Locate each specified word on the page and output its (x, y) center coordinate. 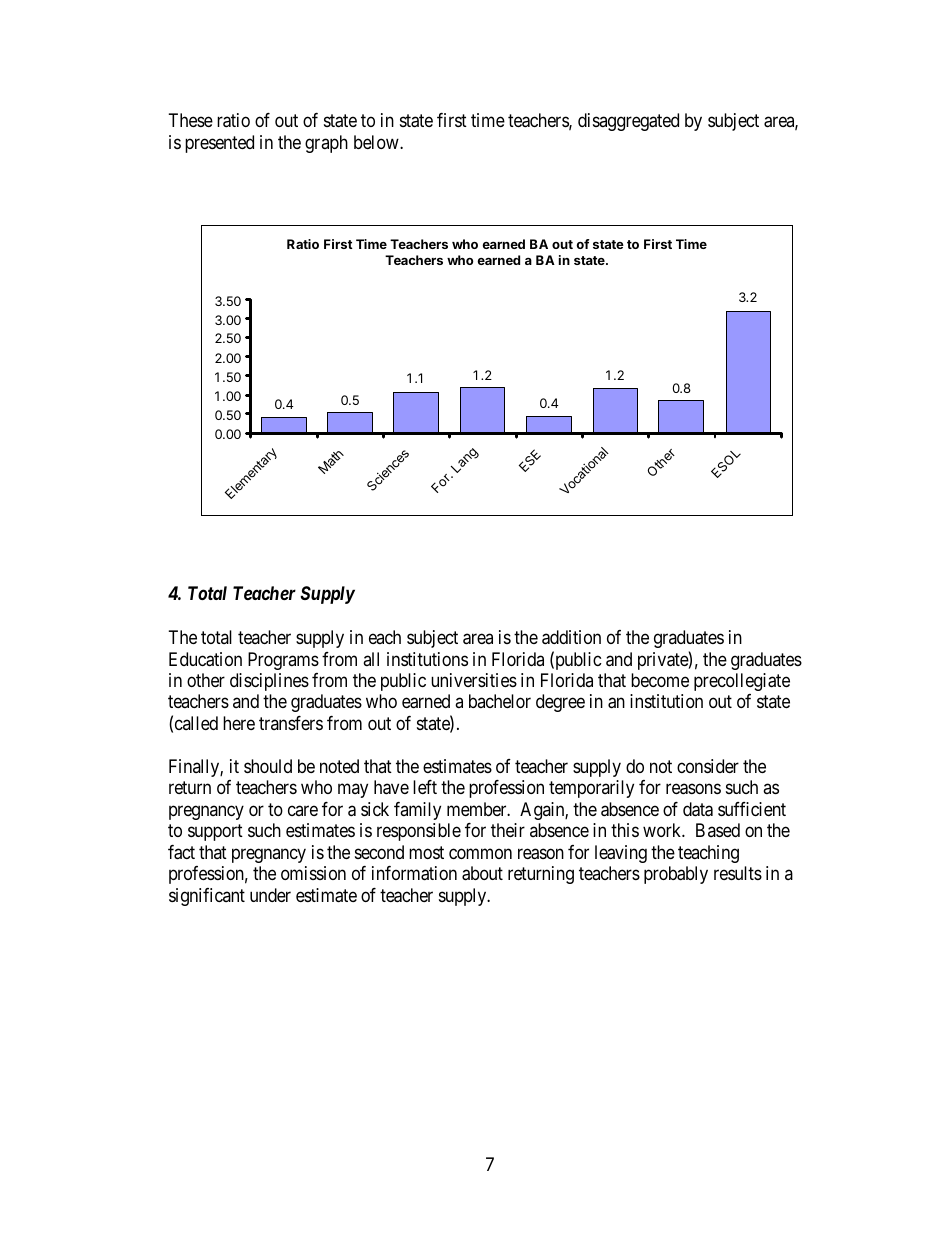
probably (676, 875)
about (482, 873)
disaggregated (628, 122)
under (270, 895)
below (377, 142)
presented (219, 144)
